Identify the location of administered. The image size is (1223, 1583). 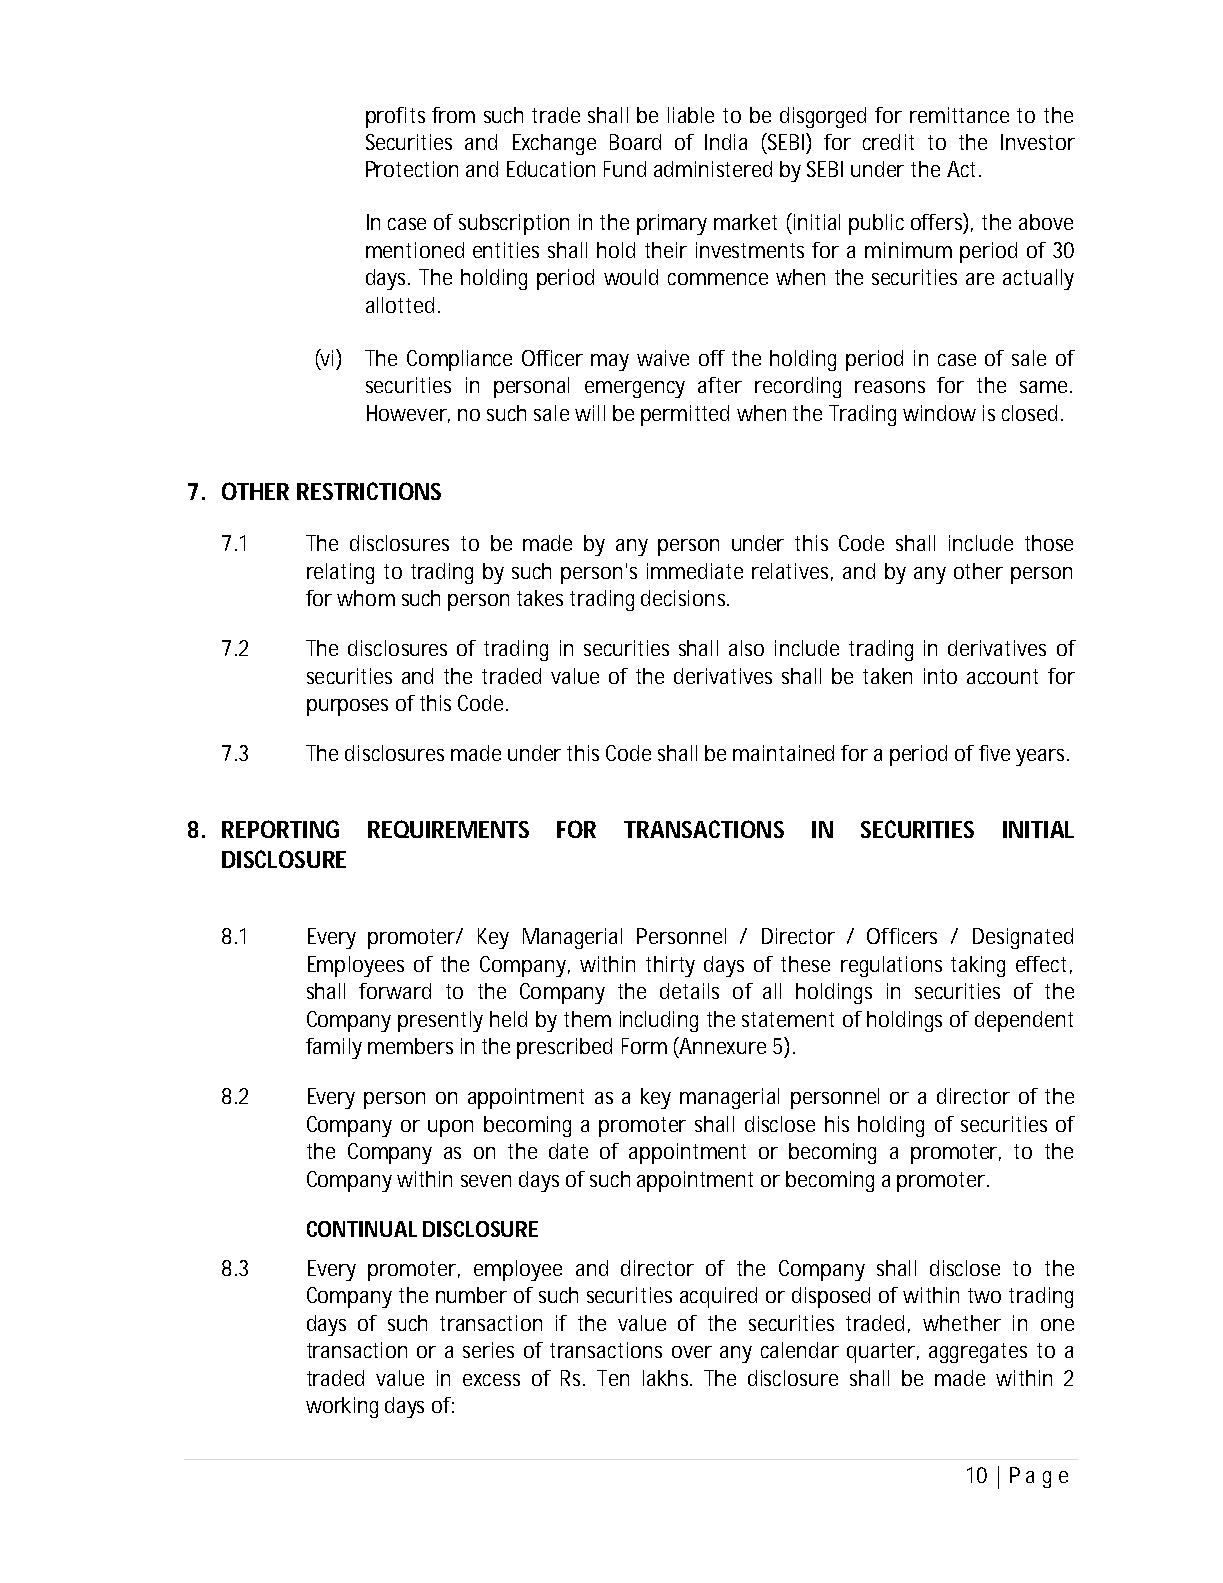
(713, 169).
